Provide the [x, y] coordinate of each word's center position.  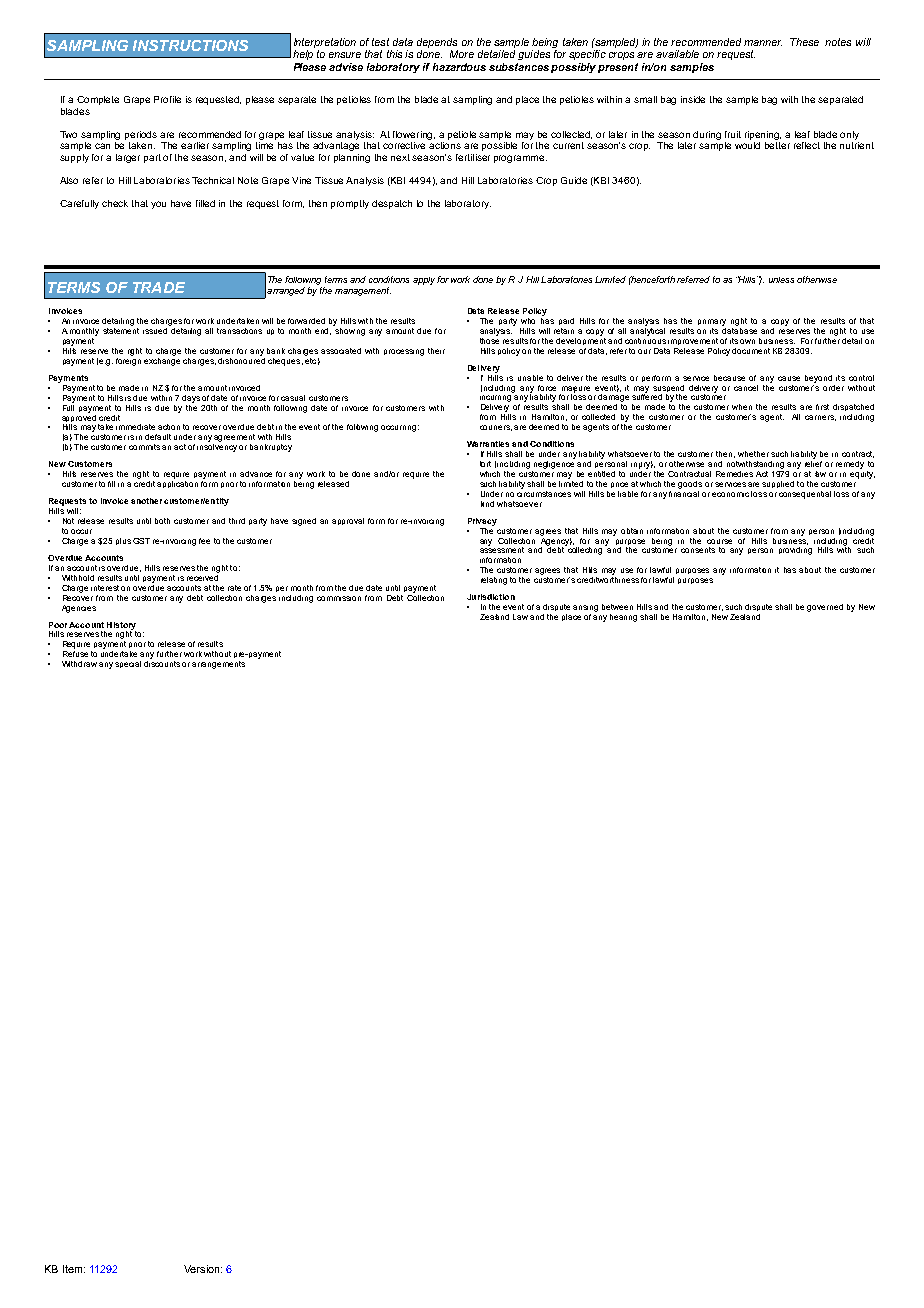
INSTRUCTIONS [190, 45]
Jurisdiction [491, 597]
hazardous [459, 67]
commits [144, 447]
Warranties [488, 444]
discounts [162, 664]
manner [763, 43]
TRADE [159, 287]
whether [753, 454]
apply [425, 281]
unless [781, 280]
